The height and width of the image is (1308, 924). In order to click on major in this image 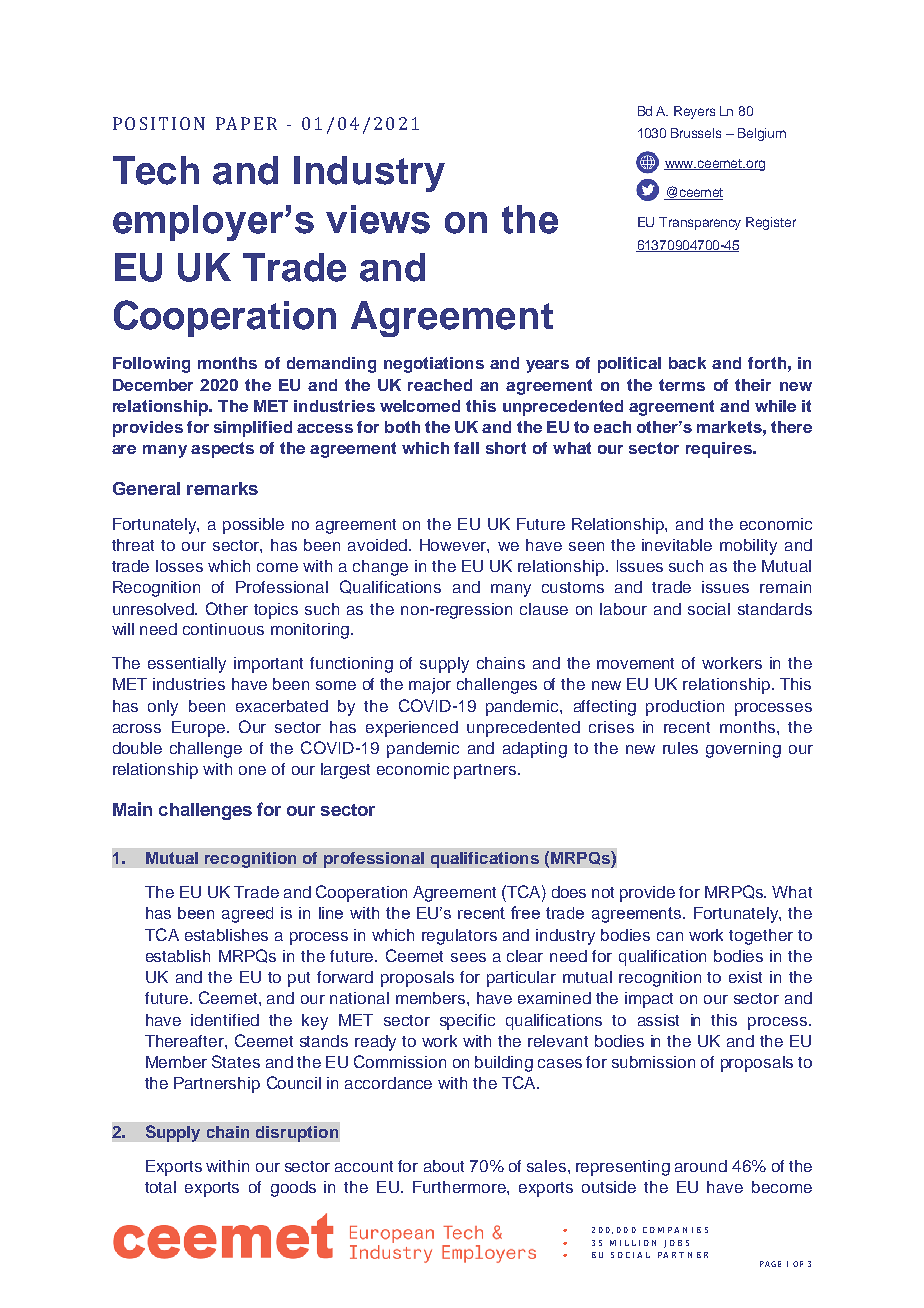, I will do `click(430, 686)`.
